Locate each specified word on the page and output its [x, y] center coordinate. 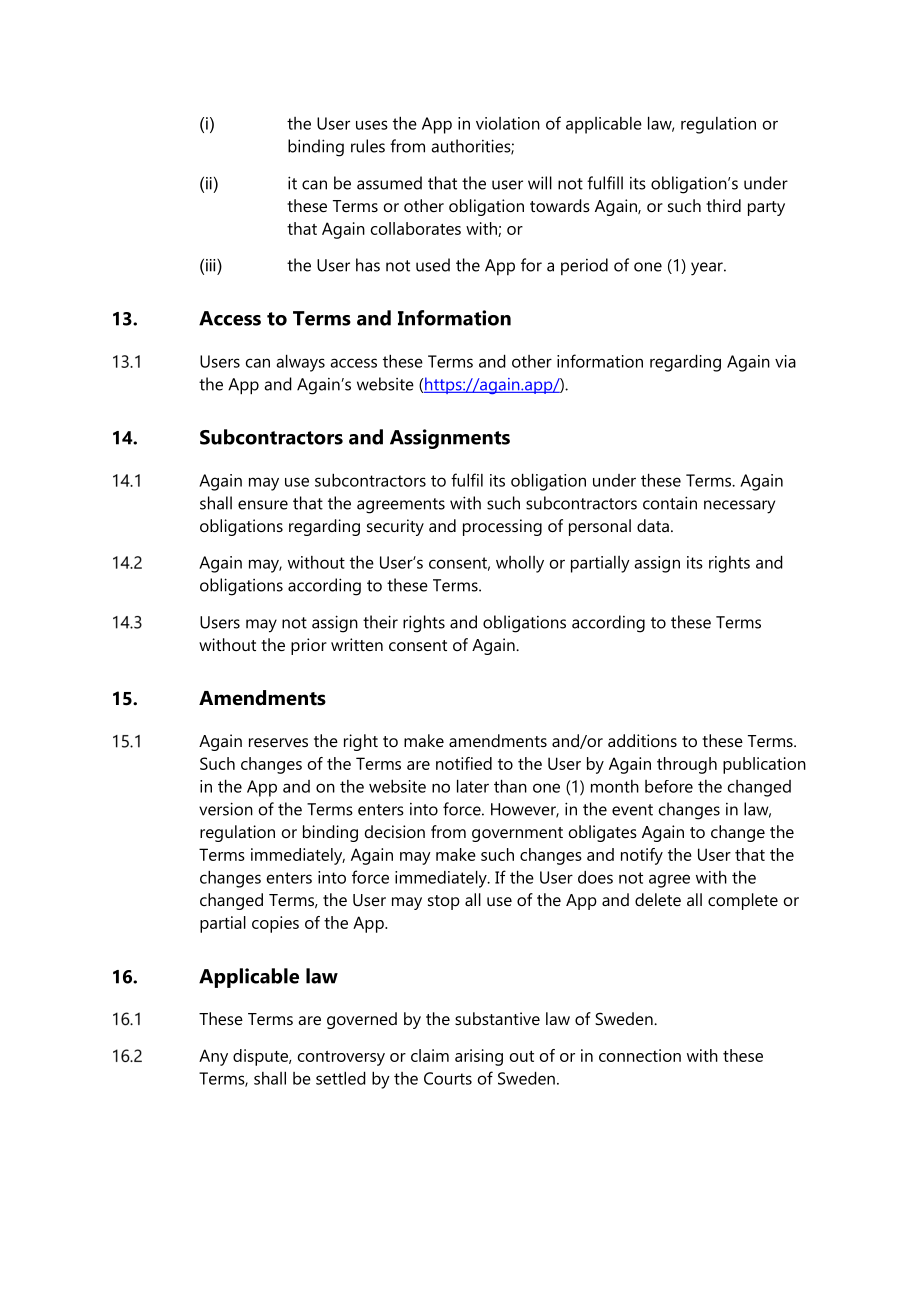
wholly [520, 564]
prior [309, 646]
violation [508, 123]
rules [368, 146]
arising [479, 1057]
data [653, 525]
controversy [341, 1058]
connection [640, 1055]
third [723, 205]
